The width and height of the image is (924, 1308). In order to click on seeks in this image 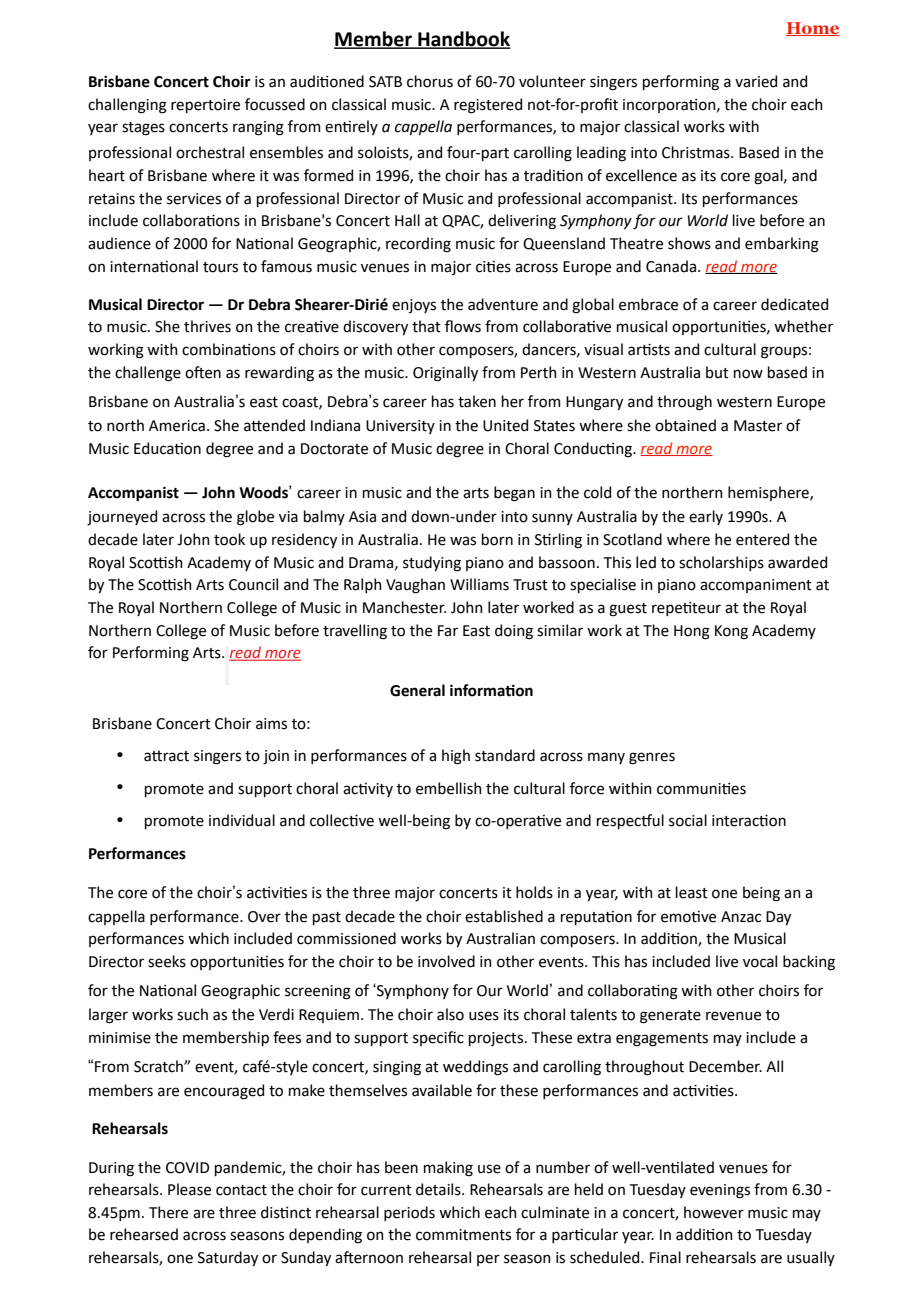, I will do `click(167, 961)`.
